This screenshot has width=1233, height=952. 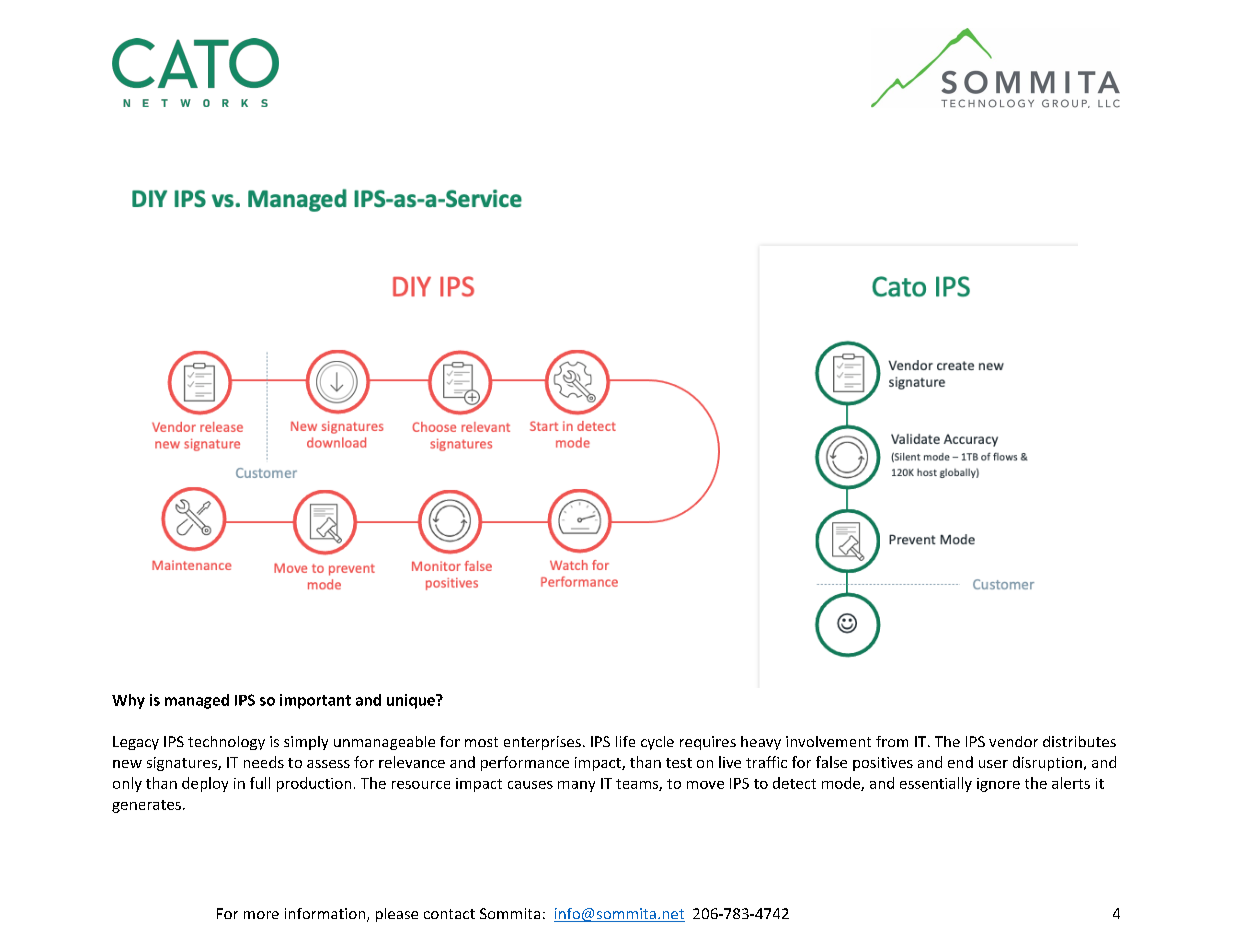 I want to click on managed, so click(x=197, y=701).
